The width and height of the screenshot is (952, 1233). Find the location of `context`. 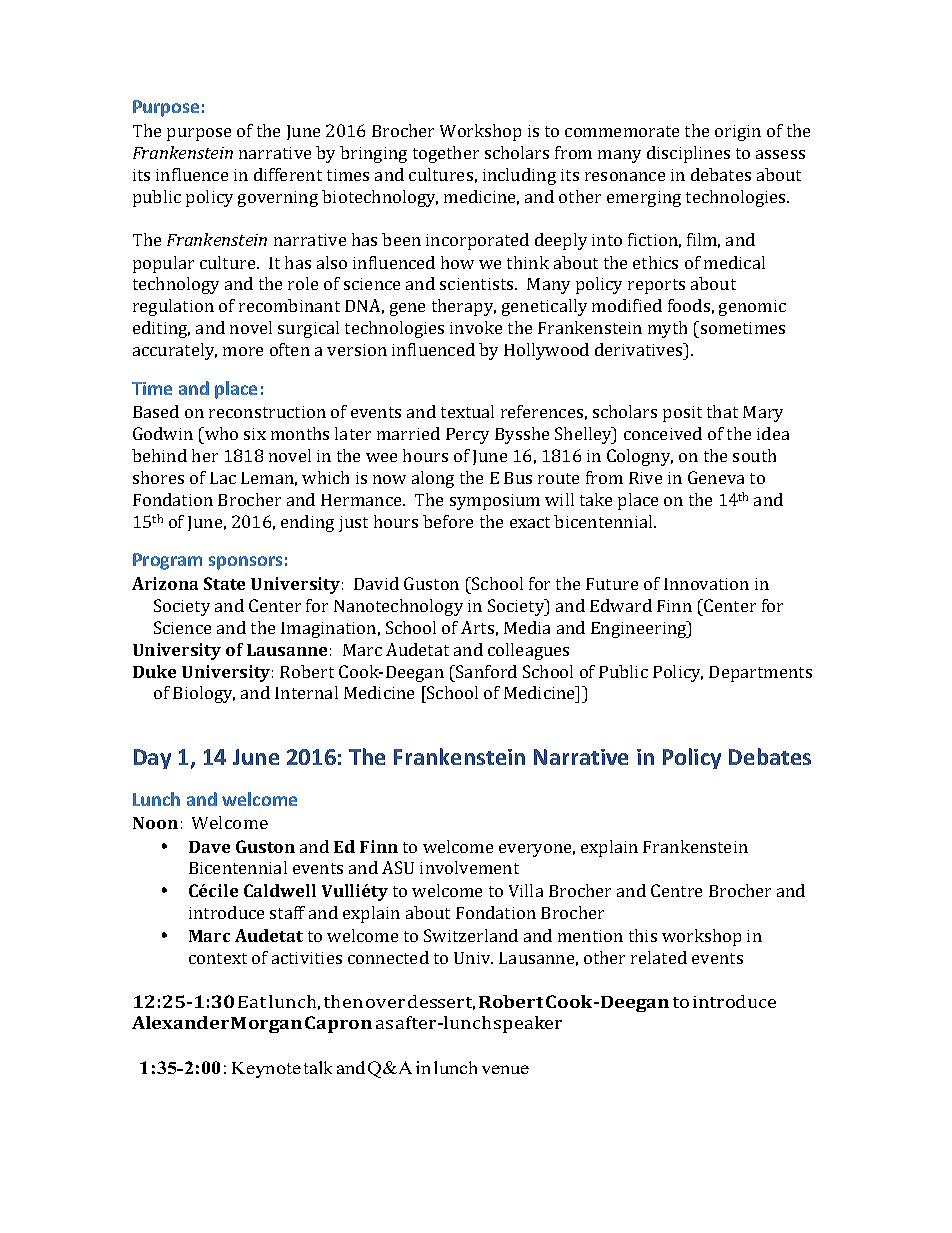

context is located at coordinates (218, 958).
